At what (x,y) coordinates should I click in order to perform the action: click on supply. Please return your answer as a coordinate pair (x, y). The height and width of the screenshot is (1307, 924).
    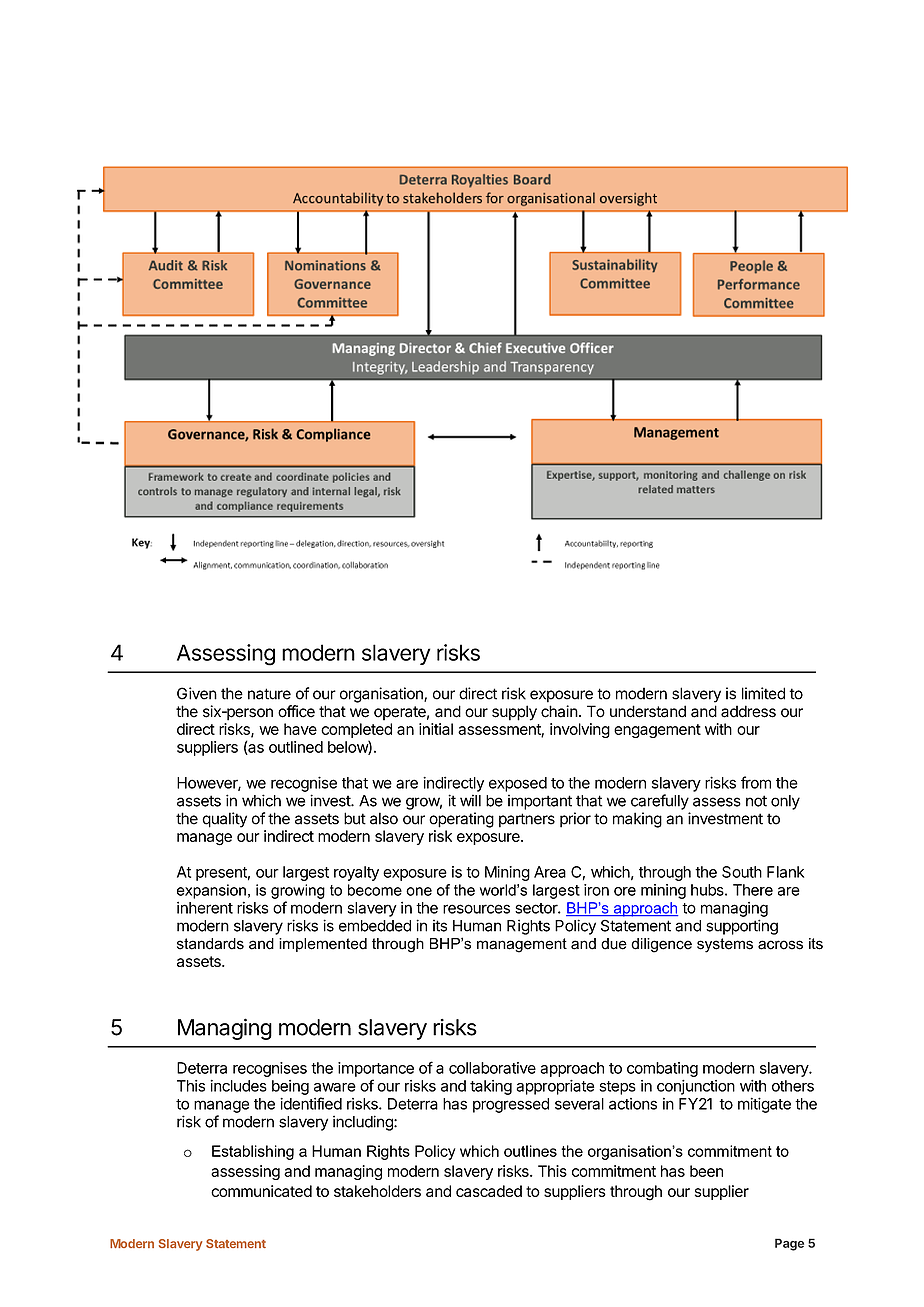
    Looking at the image, I should click on (514, 713).
